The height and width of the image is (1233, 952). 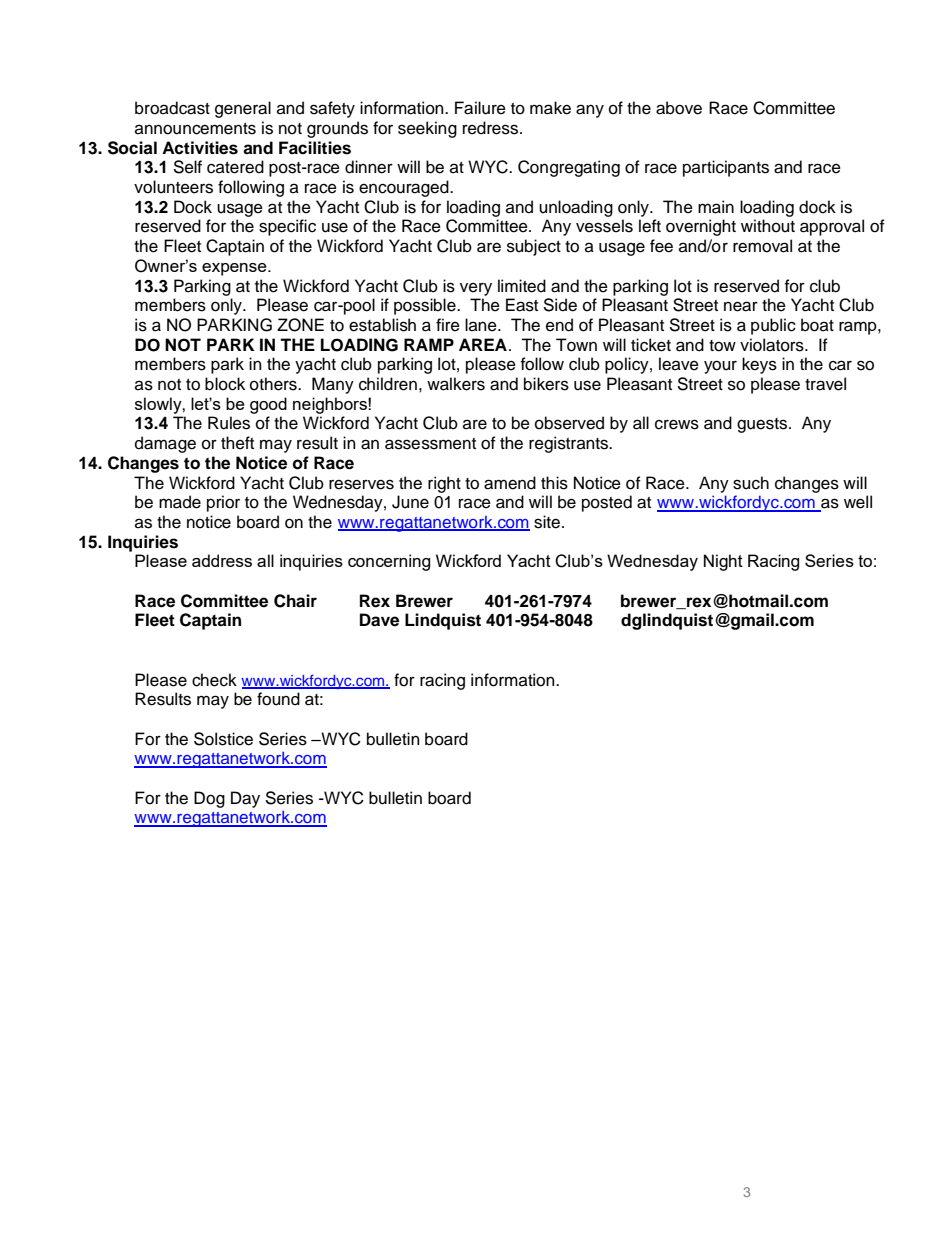 What do you see at coordinates (195, 129) in the image?
I see `announcements` at bounding box center [195, 129].
